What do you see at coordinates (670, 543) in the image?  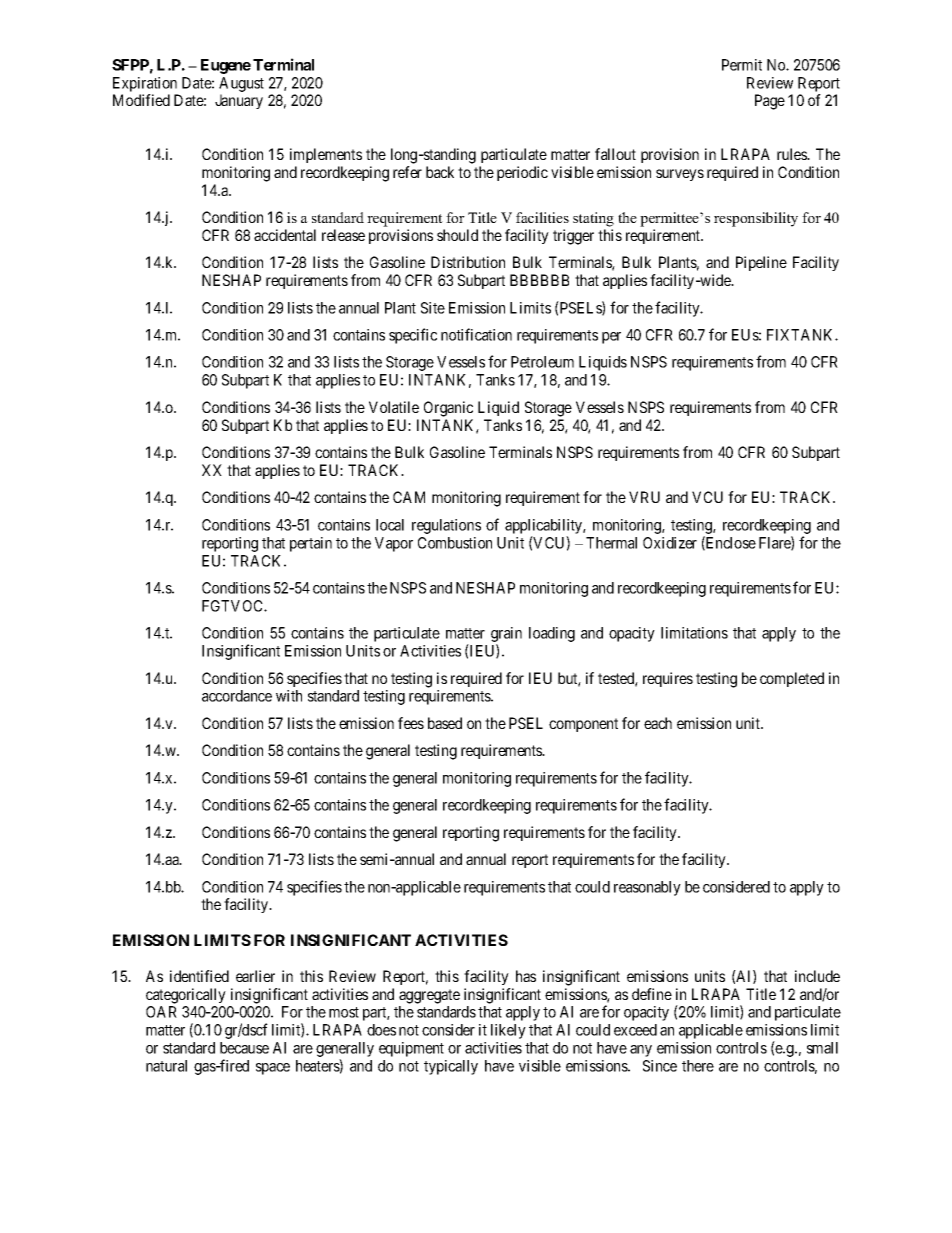 I see `Oxidizer` at bounding box center [670, 543].
